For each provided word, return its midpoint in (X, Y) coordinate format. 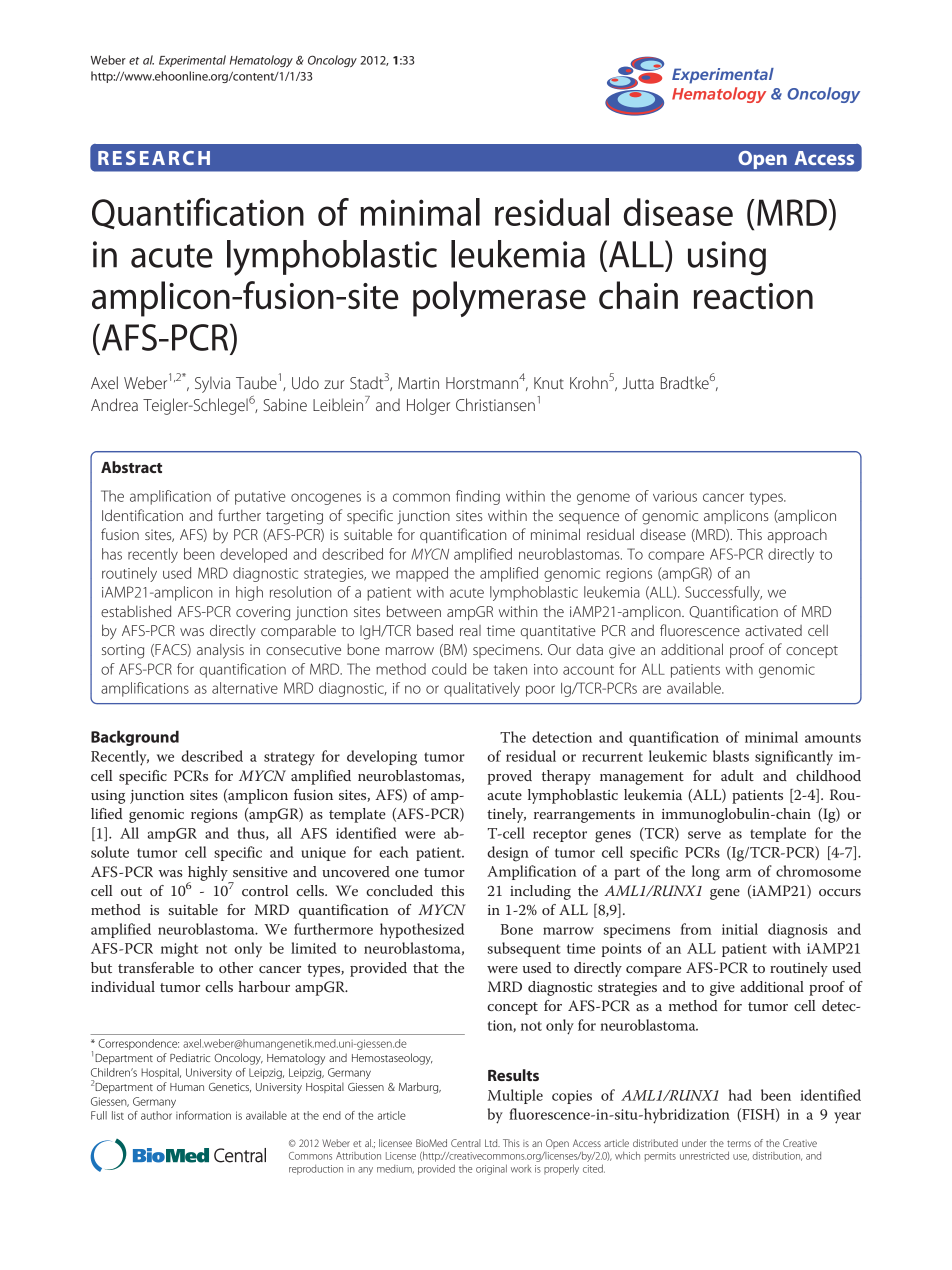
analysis (220, 651)
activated (773, 630)
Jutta (638, 383)
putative (260, 498)
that (425, 967)
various (675, 496)
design (508, 854)
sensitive (260, 872)
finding (478, 497)
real (470, 630)
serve (704, 835)
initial (740, 929)
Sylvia (212, 384)
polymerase (499, 299)
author (156, 1115)
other (236, 967)
